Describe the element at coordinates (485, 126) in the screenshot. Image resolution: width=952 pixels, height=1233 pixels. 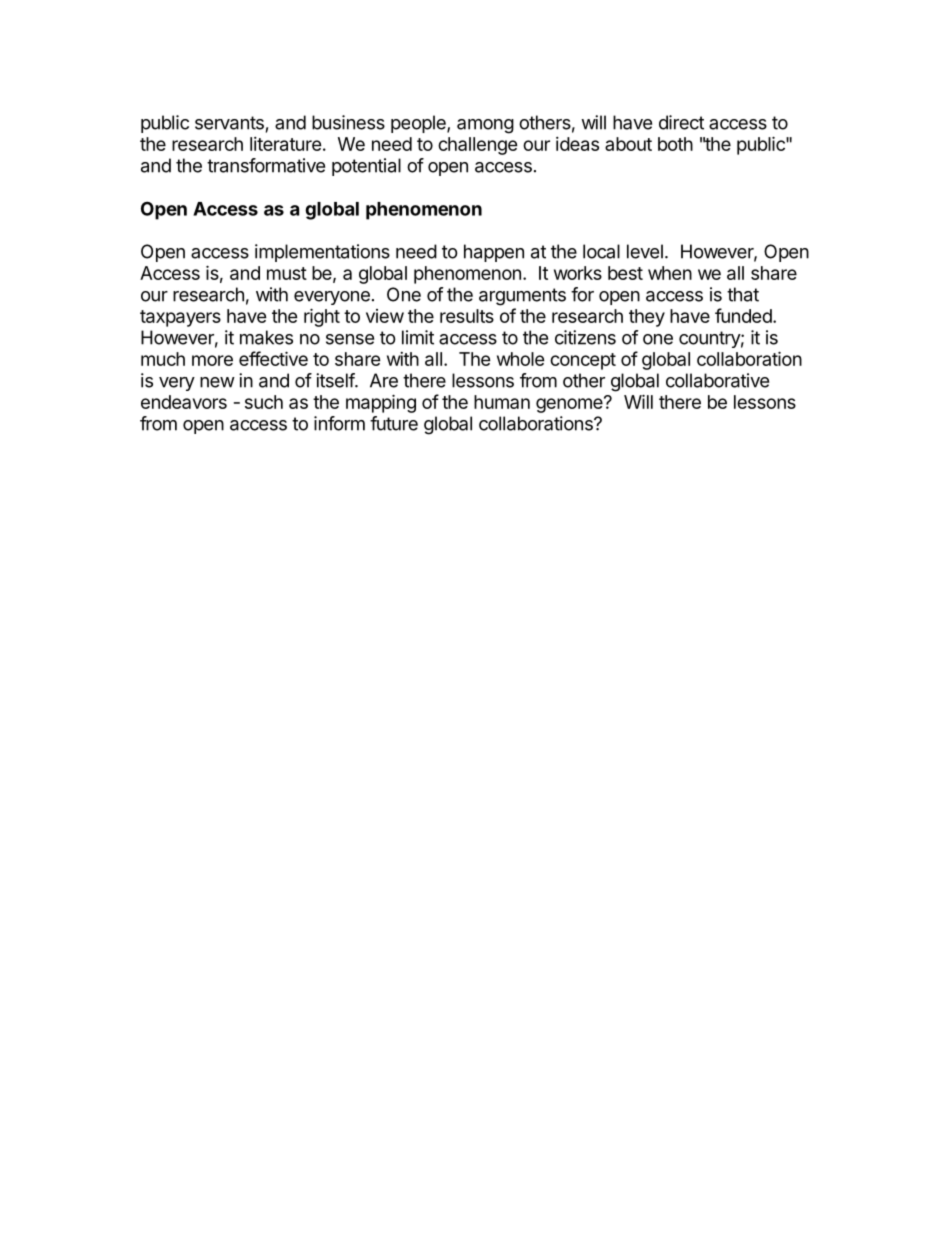
I see `among` at that location.
